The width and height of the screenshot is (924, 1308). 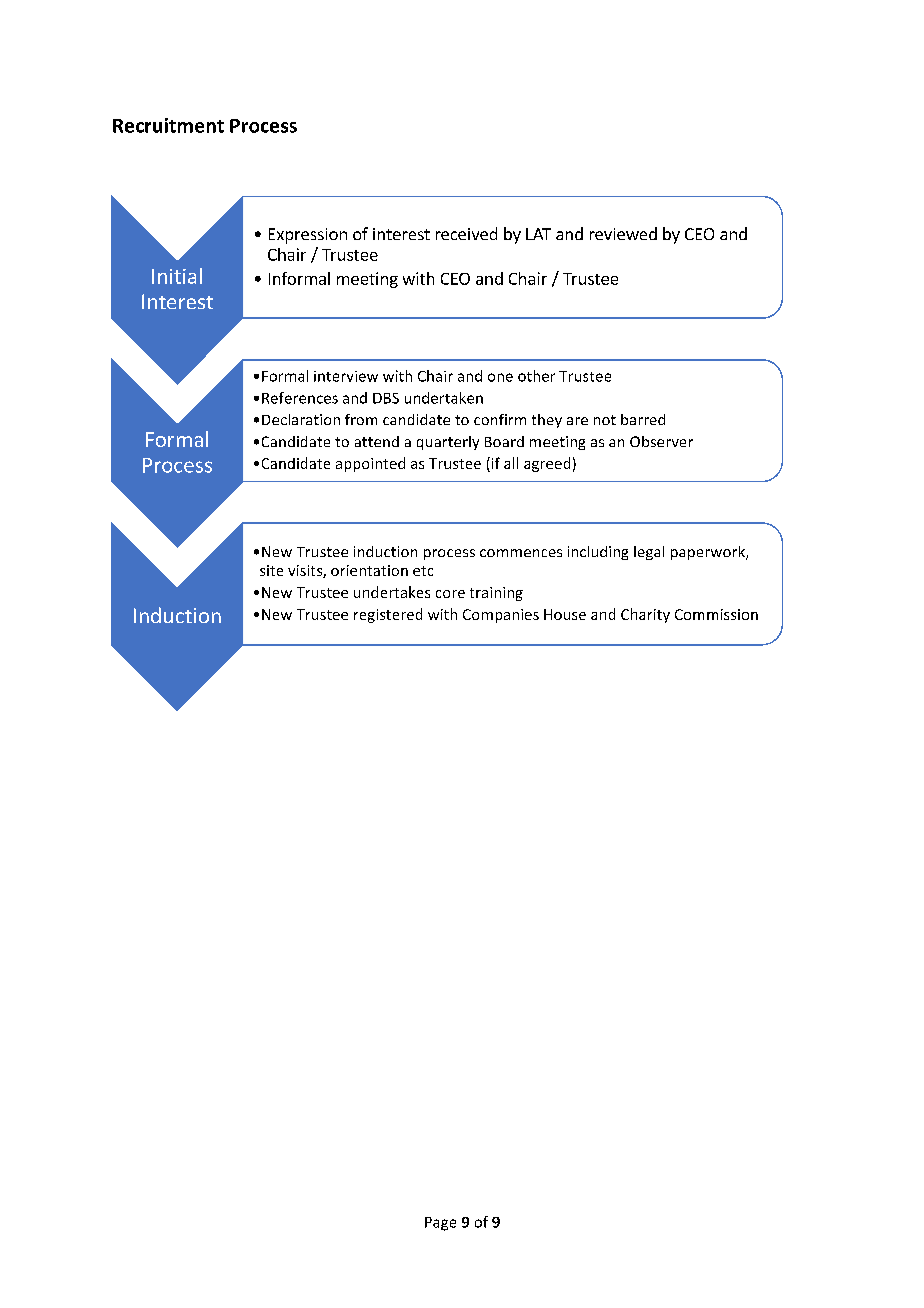 I want to click on reviewed, so click(x=623, y=233).
